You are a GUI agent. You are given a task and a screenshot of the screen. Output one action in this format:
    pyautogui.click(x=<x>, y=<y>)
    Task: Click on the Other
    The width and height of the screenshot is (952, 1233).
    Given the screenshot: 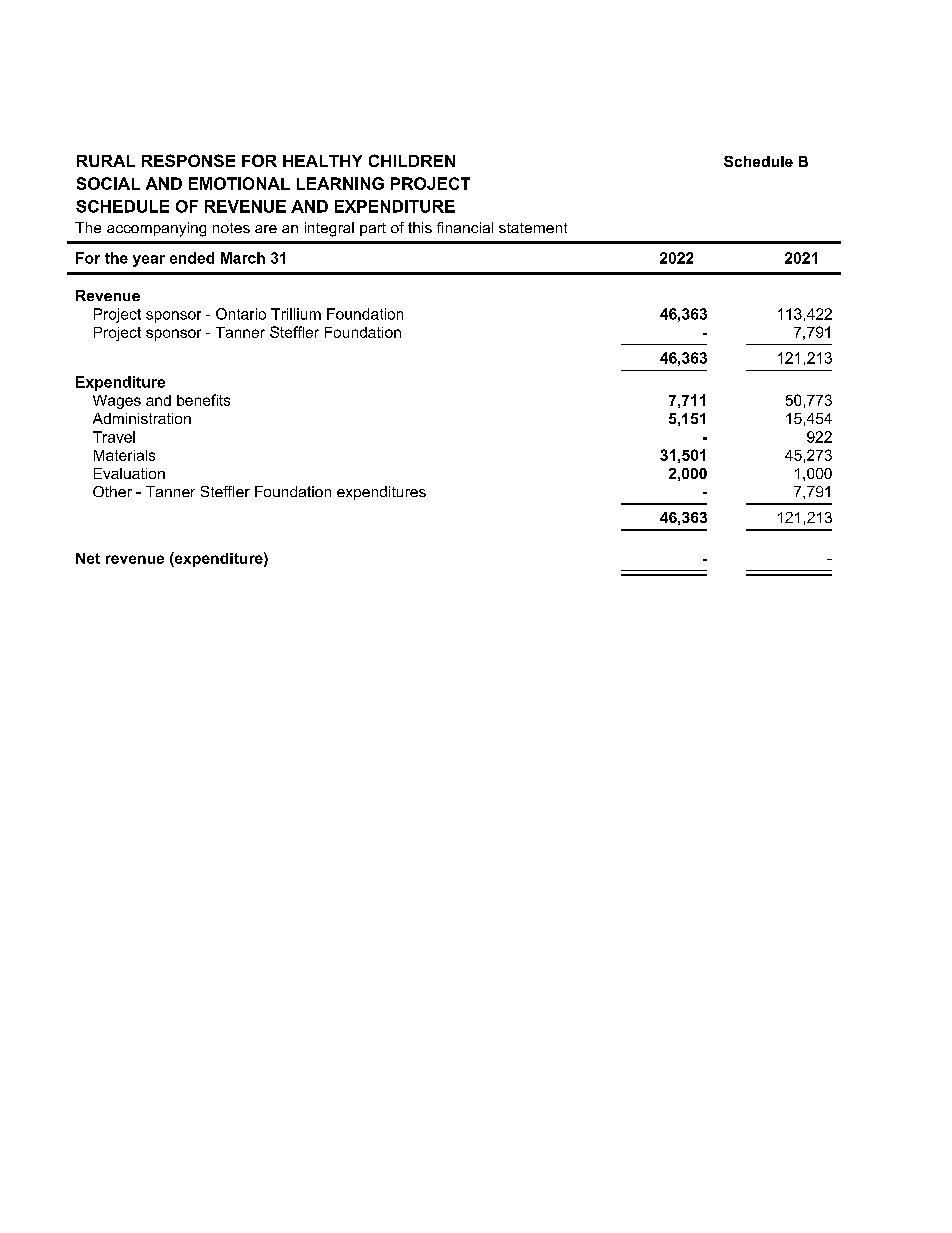 What is the action you would take?
    pyautogui.click(x=112, y=491)
